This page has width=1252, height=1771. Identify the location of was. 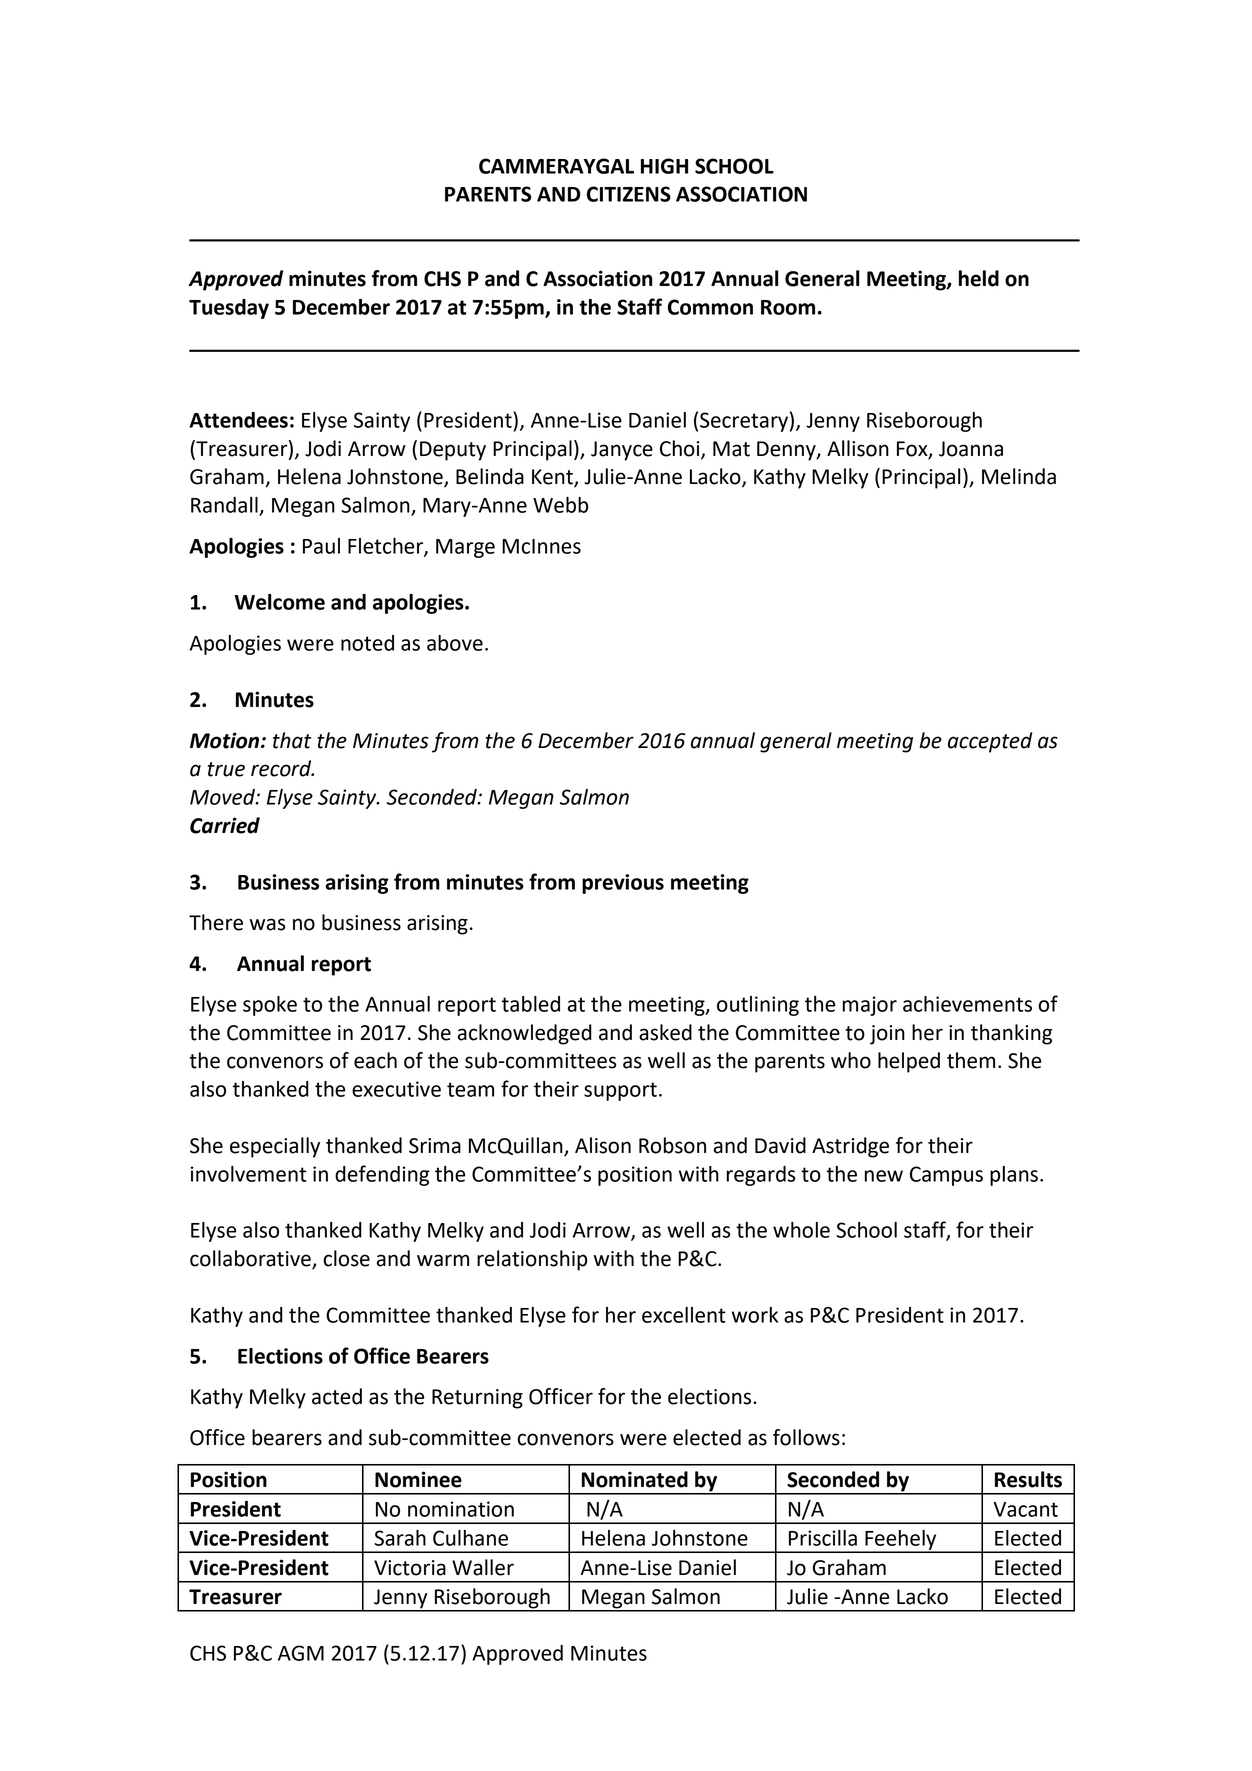
(267, 924).
